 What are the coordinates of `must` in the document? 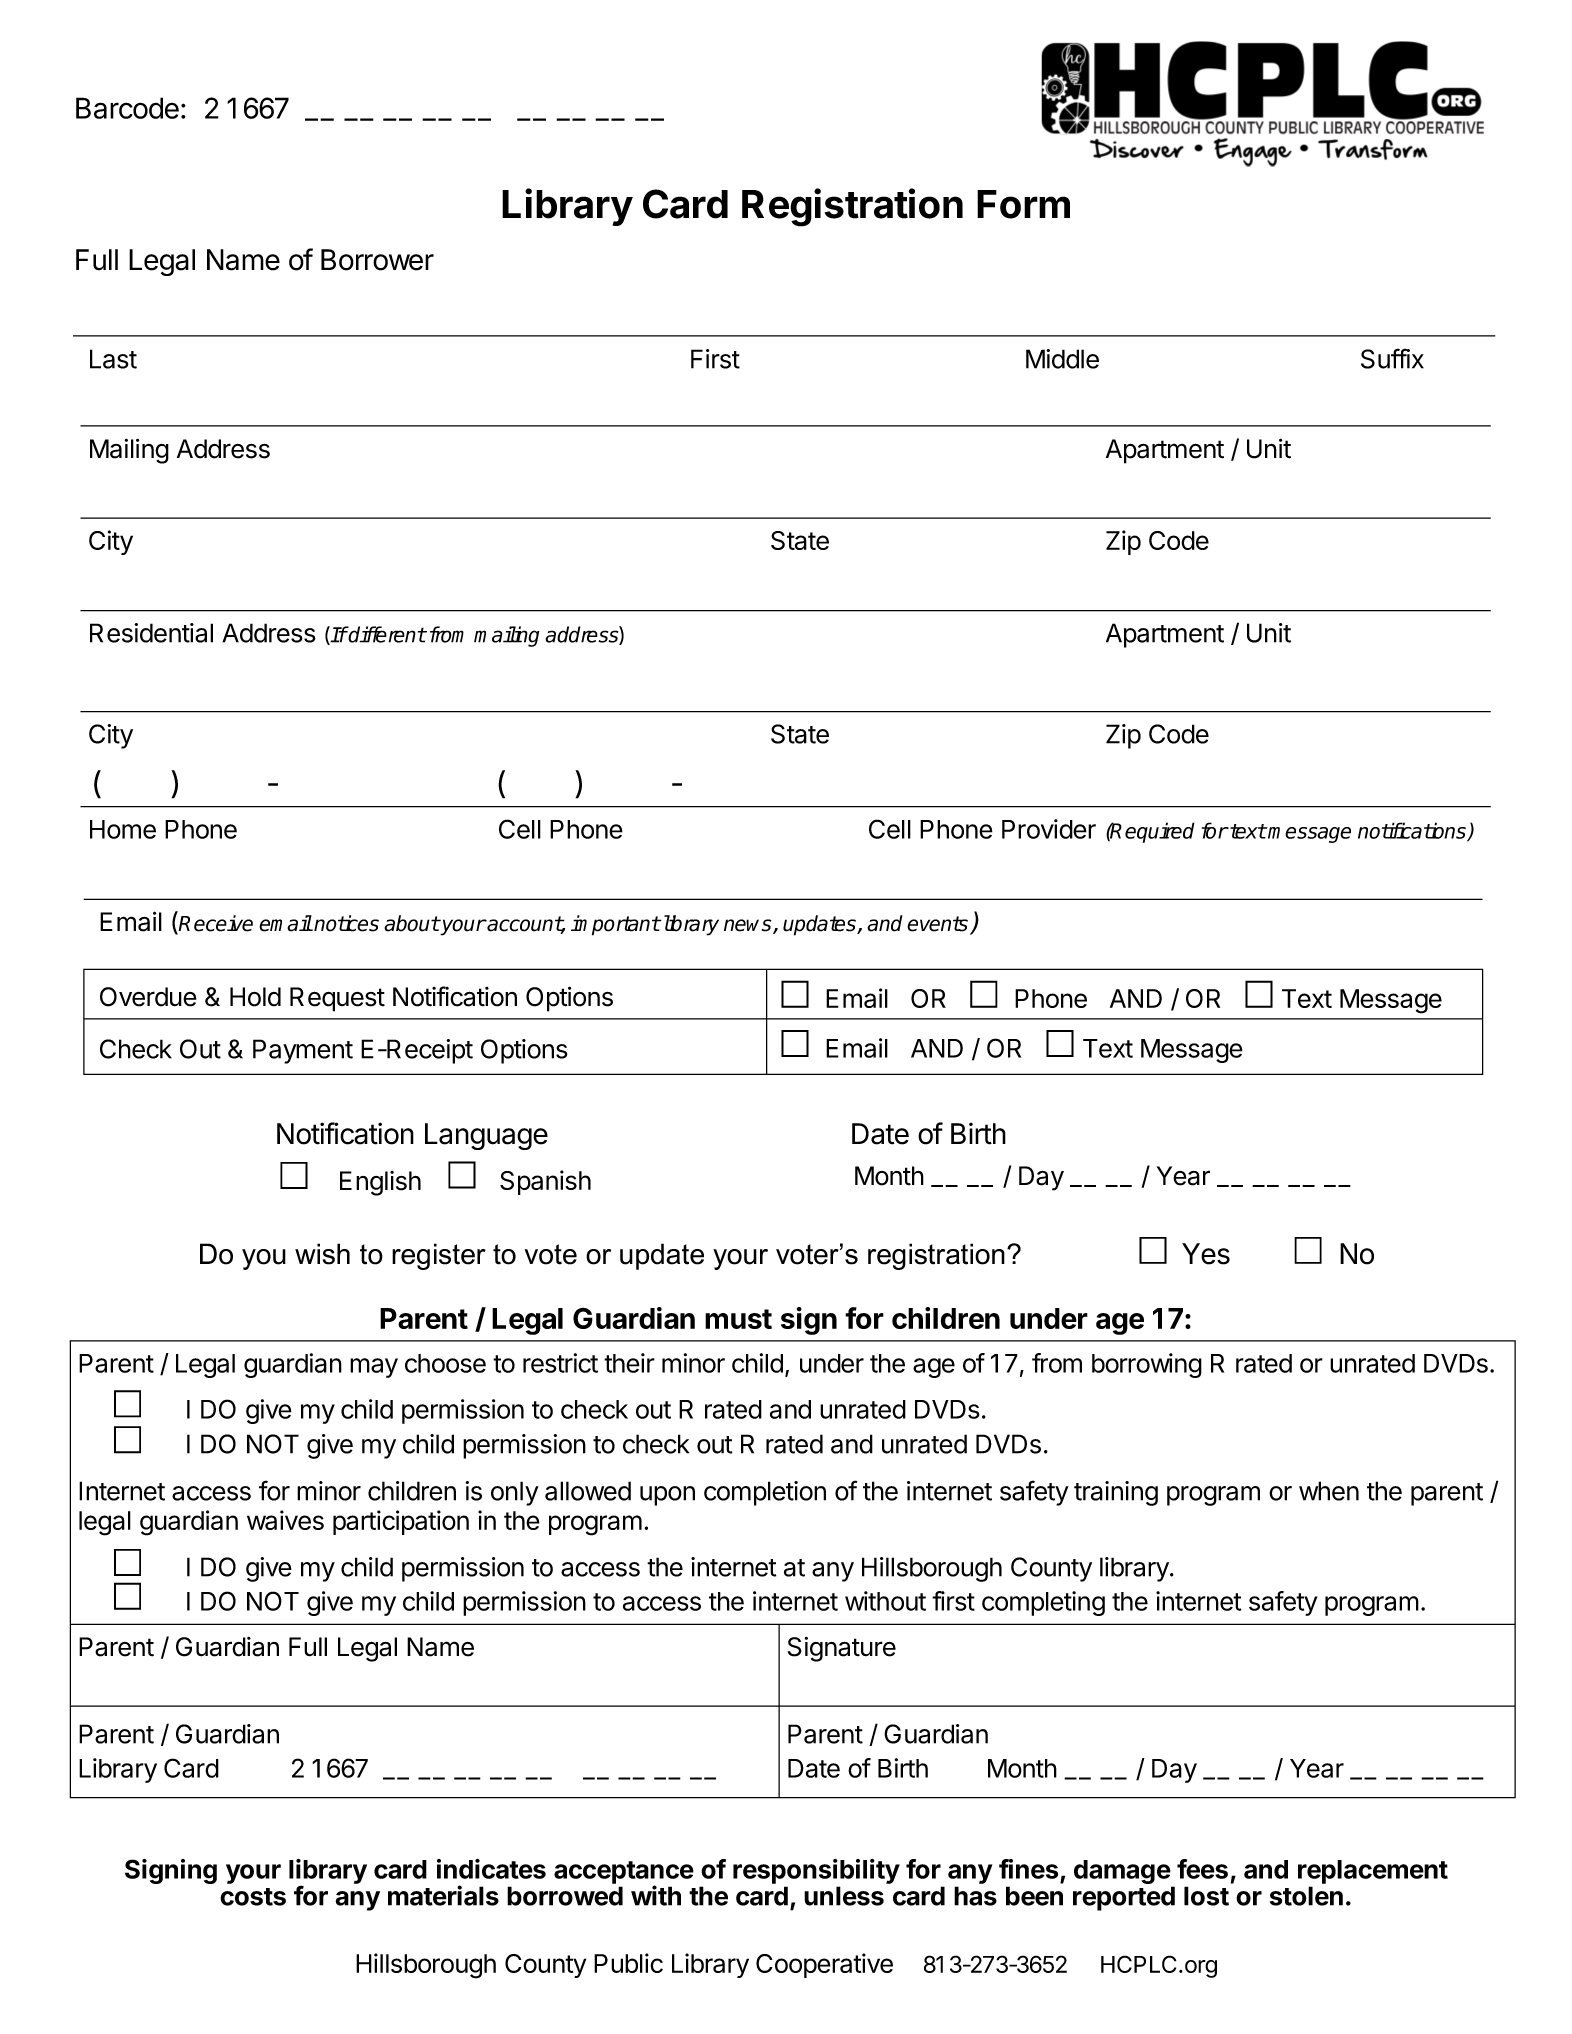 It's located at (738, 1319).
